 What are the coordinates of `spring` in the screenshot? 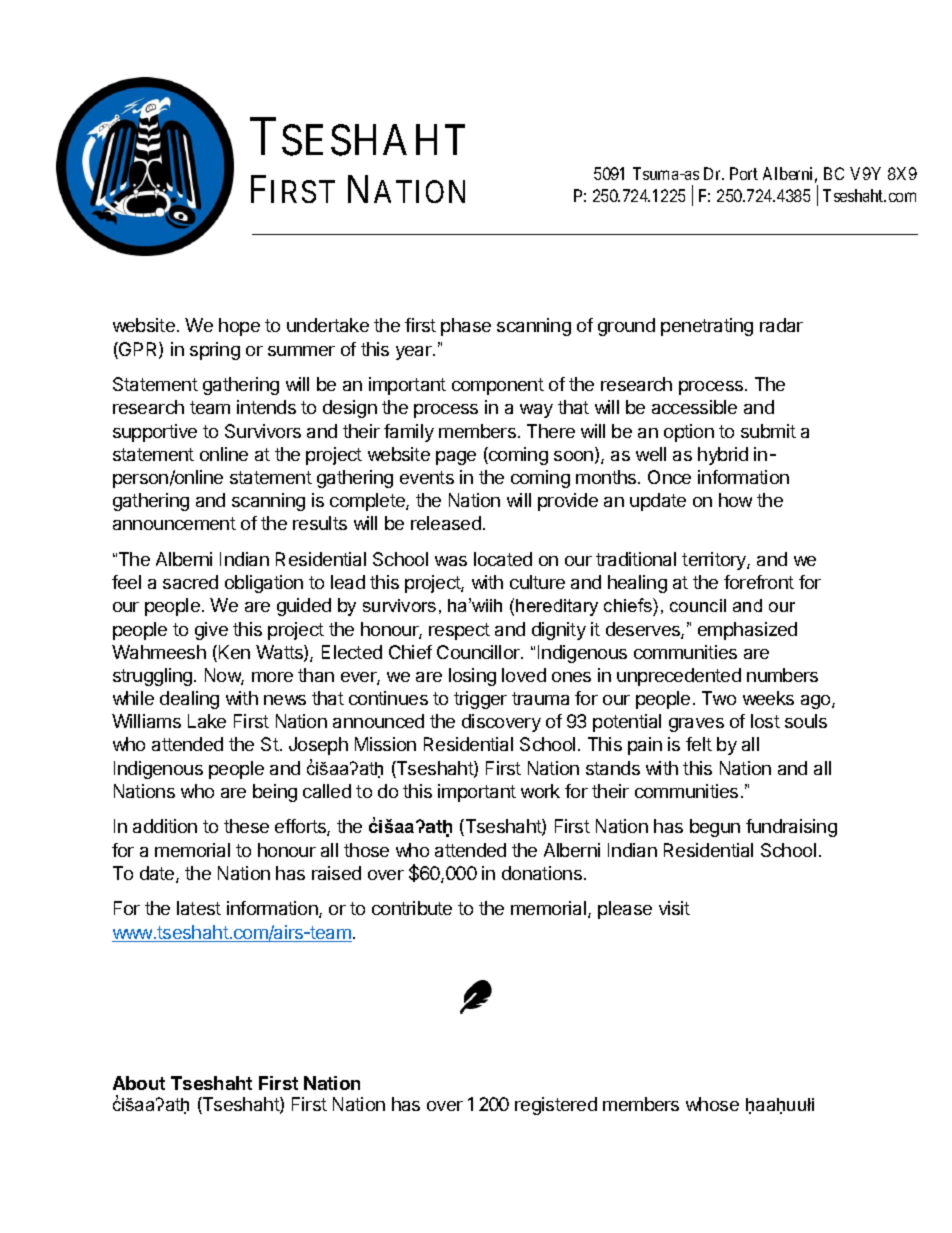 It's located at (215, 351).
